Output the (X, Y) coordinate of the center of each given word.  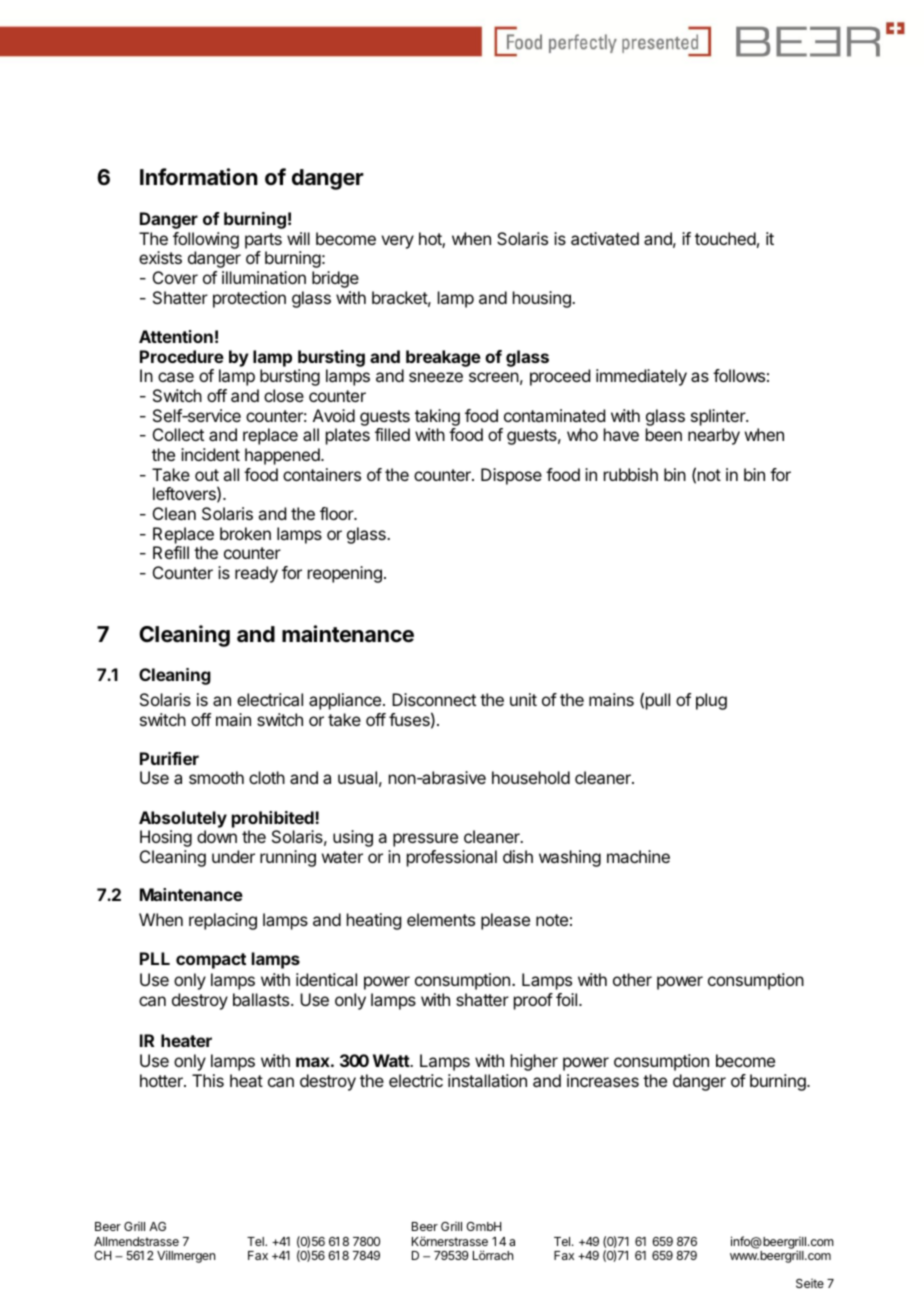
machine (638, 856)
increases (603, 1080)
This (208, 1080)
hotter (162, 1080)
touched (725, 238)
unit (523, 699)
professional (452, 858)
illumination (264, 277)
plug (711, 701)
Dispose (511, 476)
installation (487, 1080)
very (397, 242)
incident (210, 454)
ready (256, 574)
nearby (714, 436)
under (233, 856)
